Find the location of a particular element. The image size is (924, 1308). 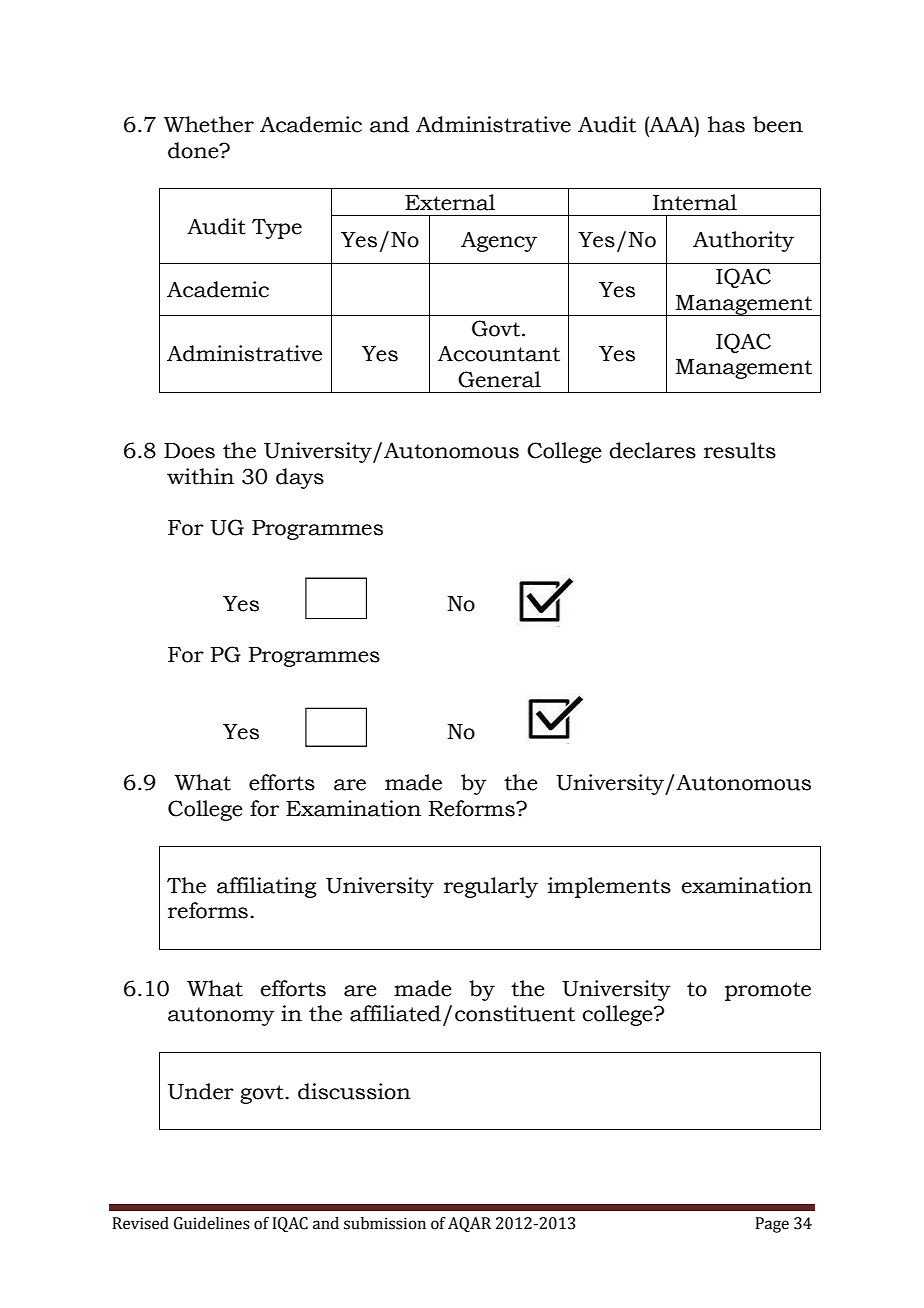

Guidelines is located at coordinates (212, 1223).
